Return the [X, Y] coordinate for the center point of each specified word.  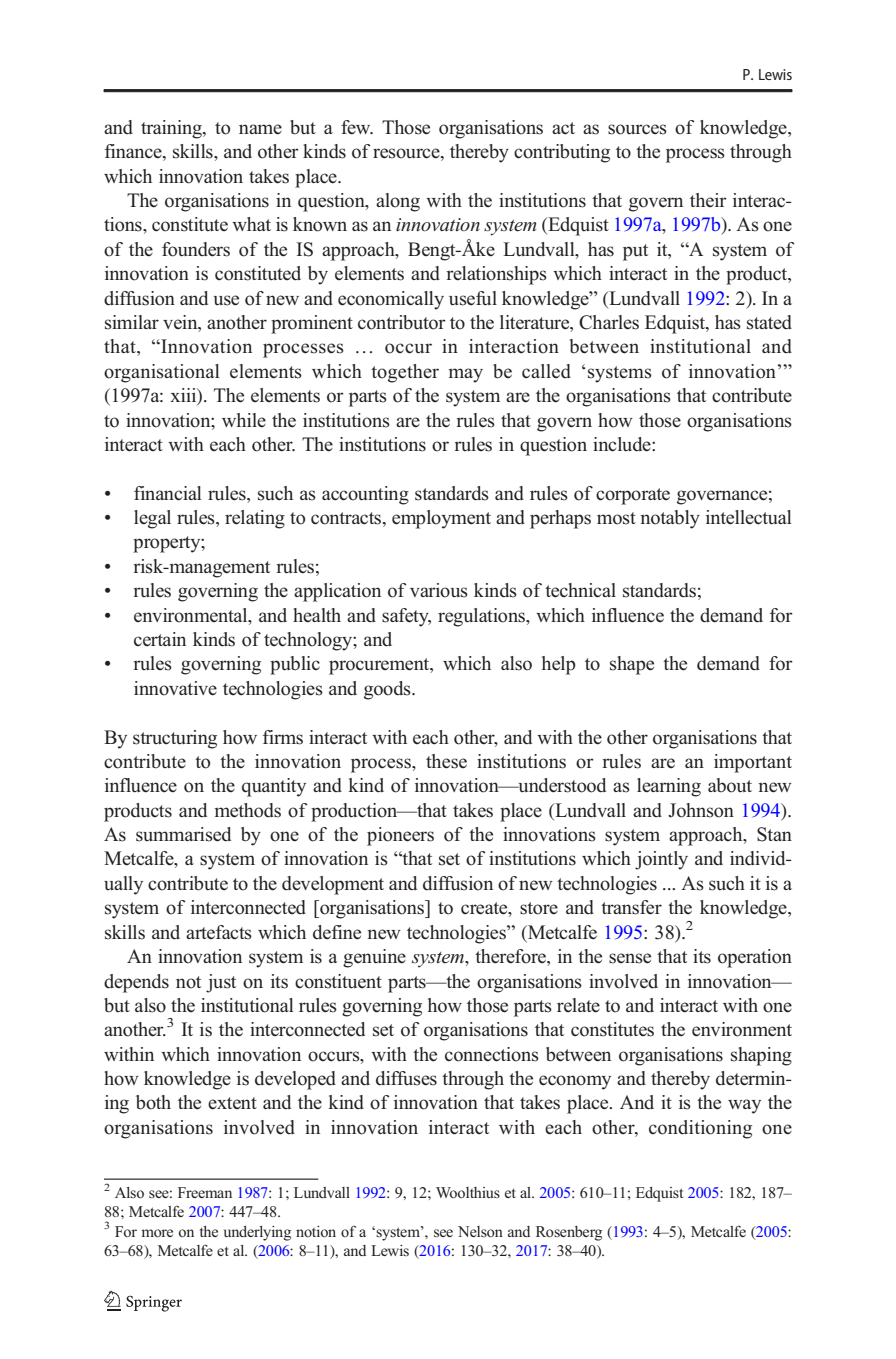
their [708, 200]
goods [388, 690]
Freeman [205, 1192]
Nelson [480, 1231]
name [260, 129]
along [398, 202]
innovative [175, 688]
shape [632, 665]
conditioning [700, 1129]
